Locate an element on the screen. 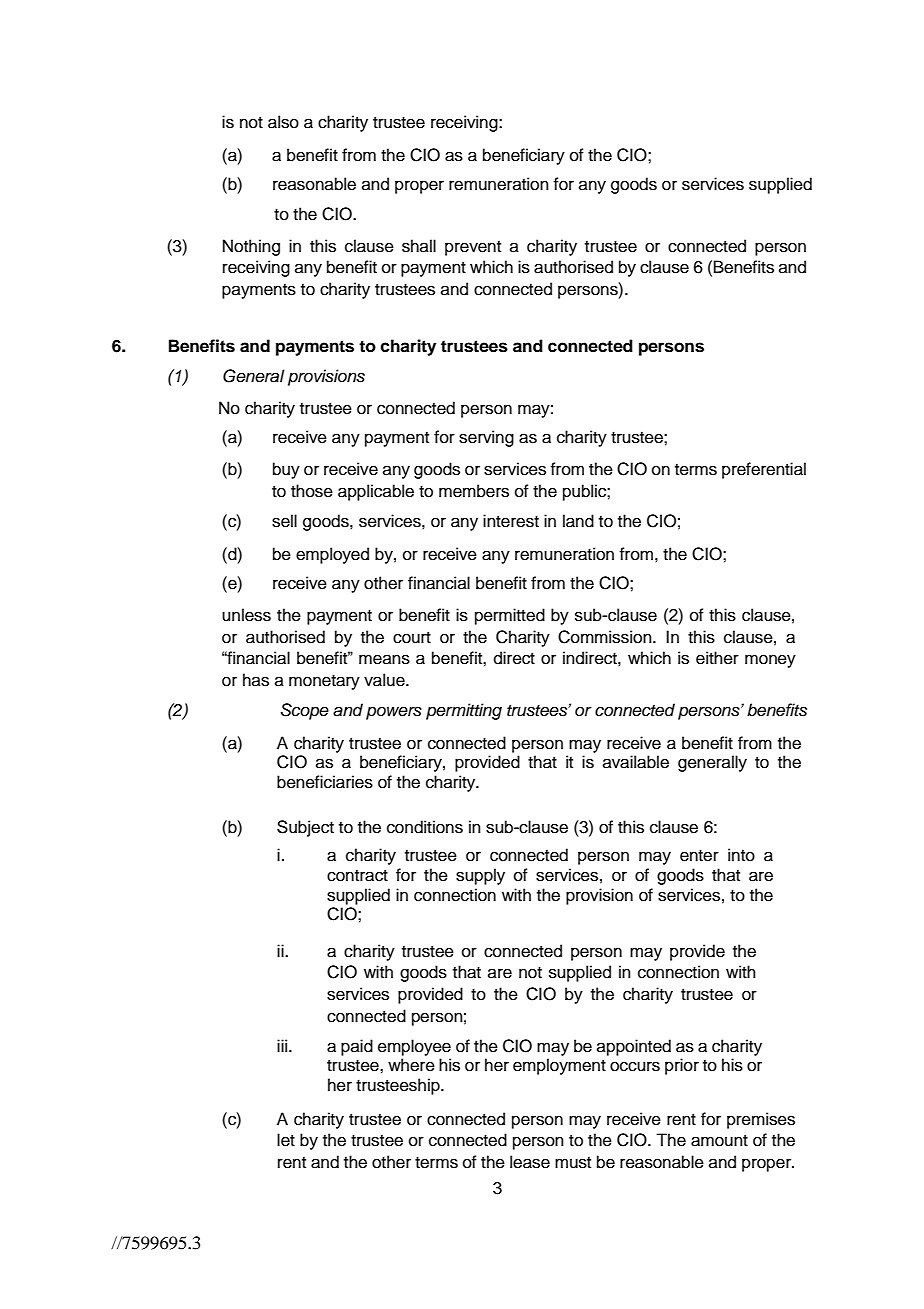 The width and height of the screenshot is (924, 1309). prevent is located at coordinates (473, 248).
